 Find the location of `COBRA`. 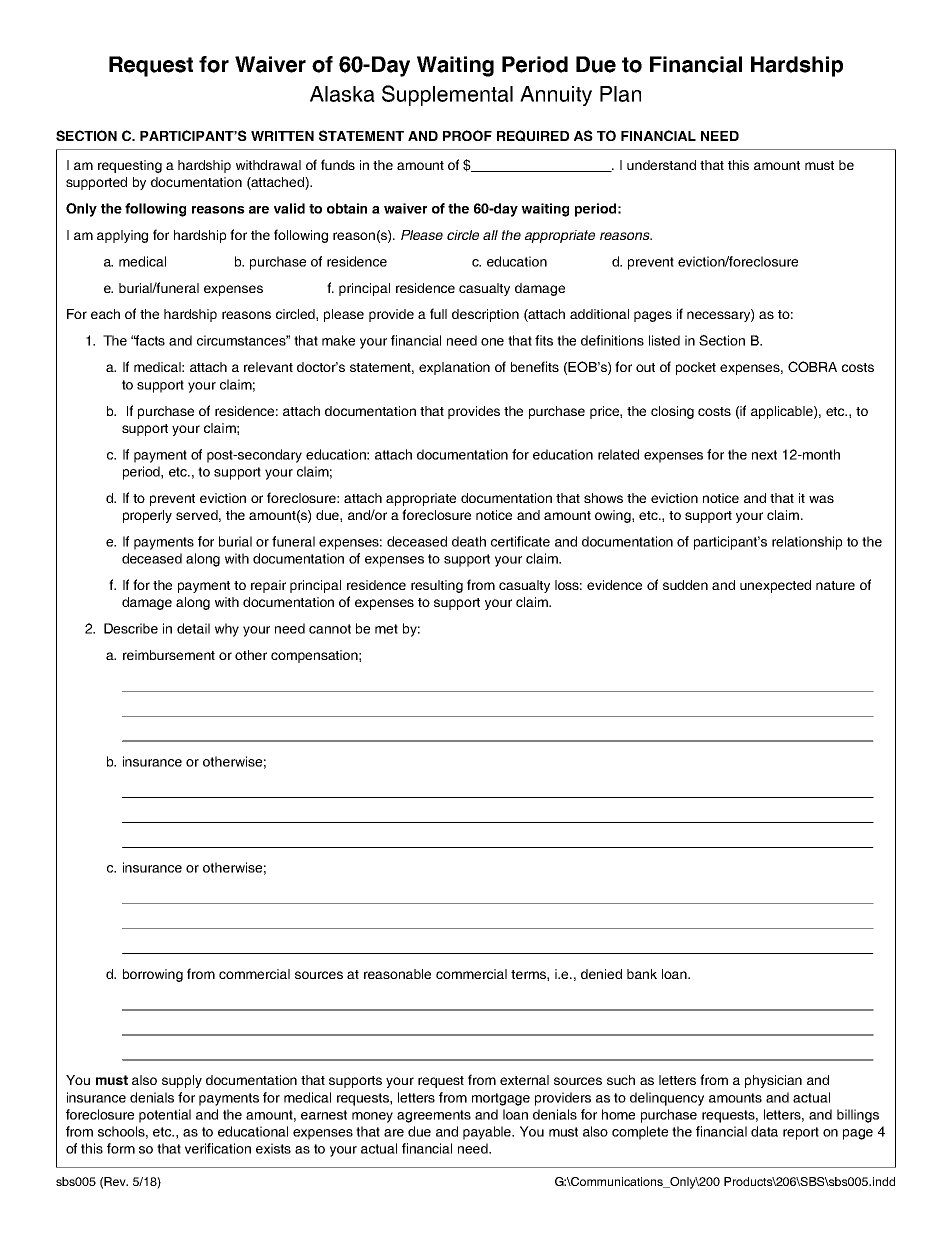

COBRA is located at coordinates (812, 366).
